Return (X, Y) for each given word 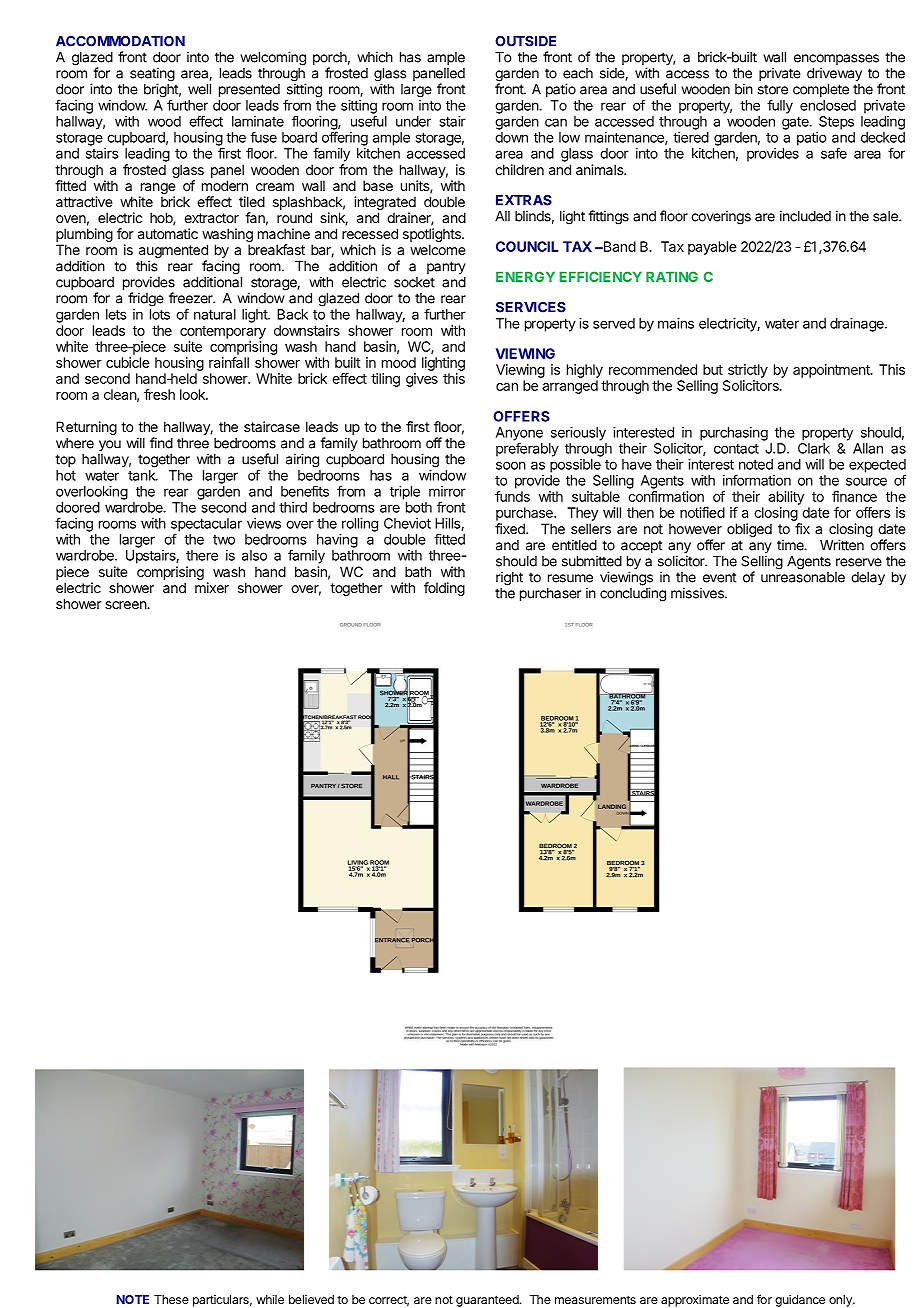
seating (152, 75)
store (773, 89)
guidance (800, 1301)
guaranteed (488, 1301)
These (171, 1299)
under (413, 121)
